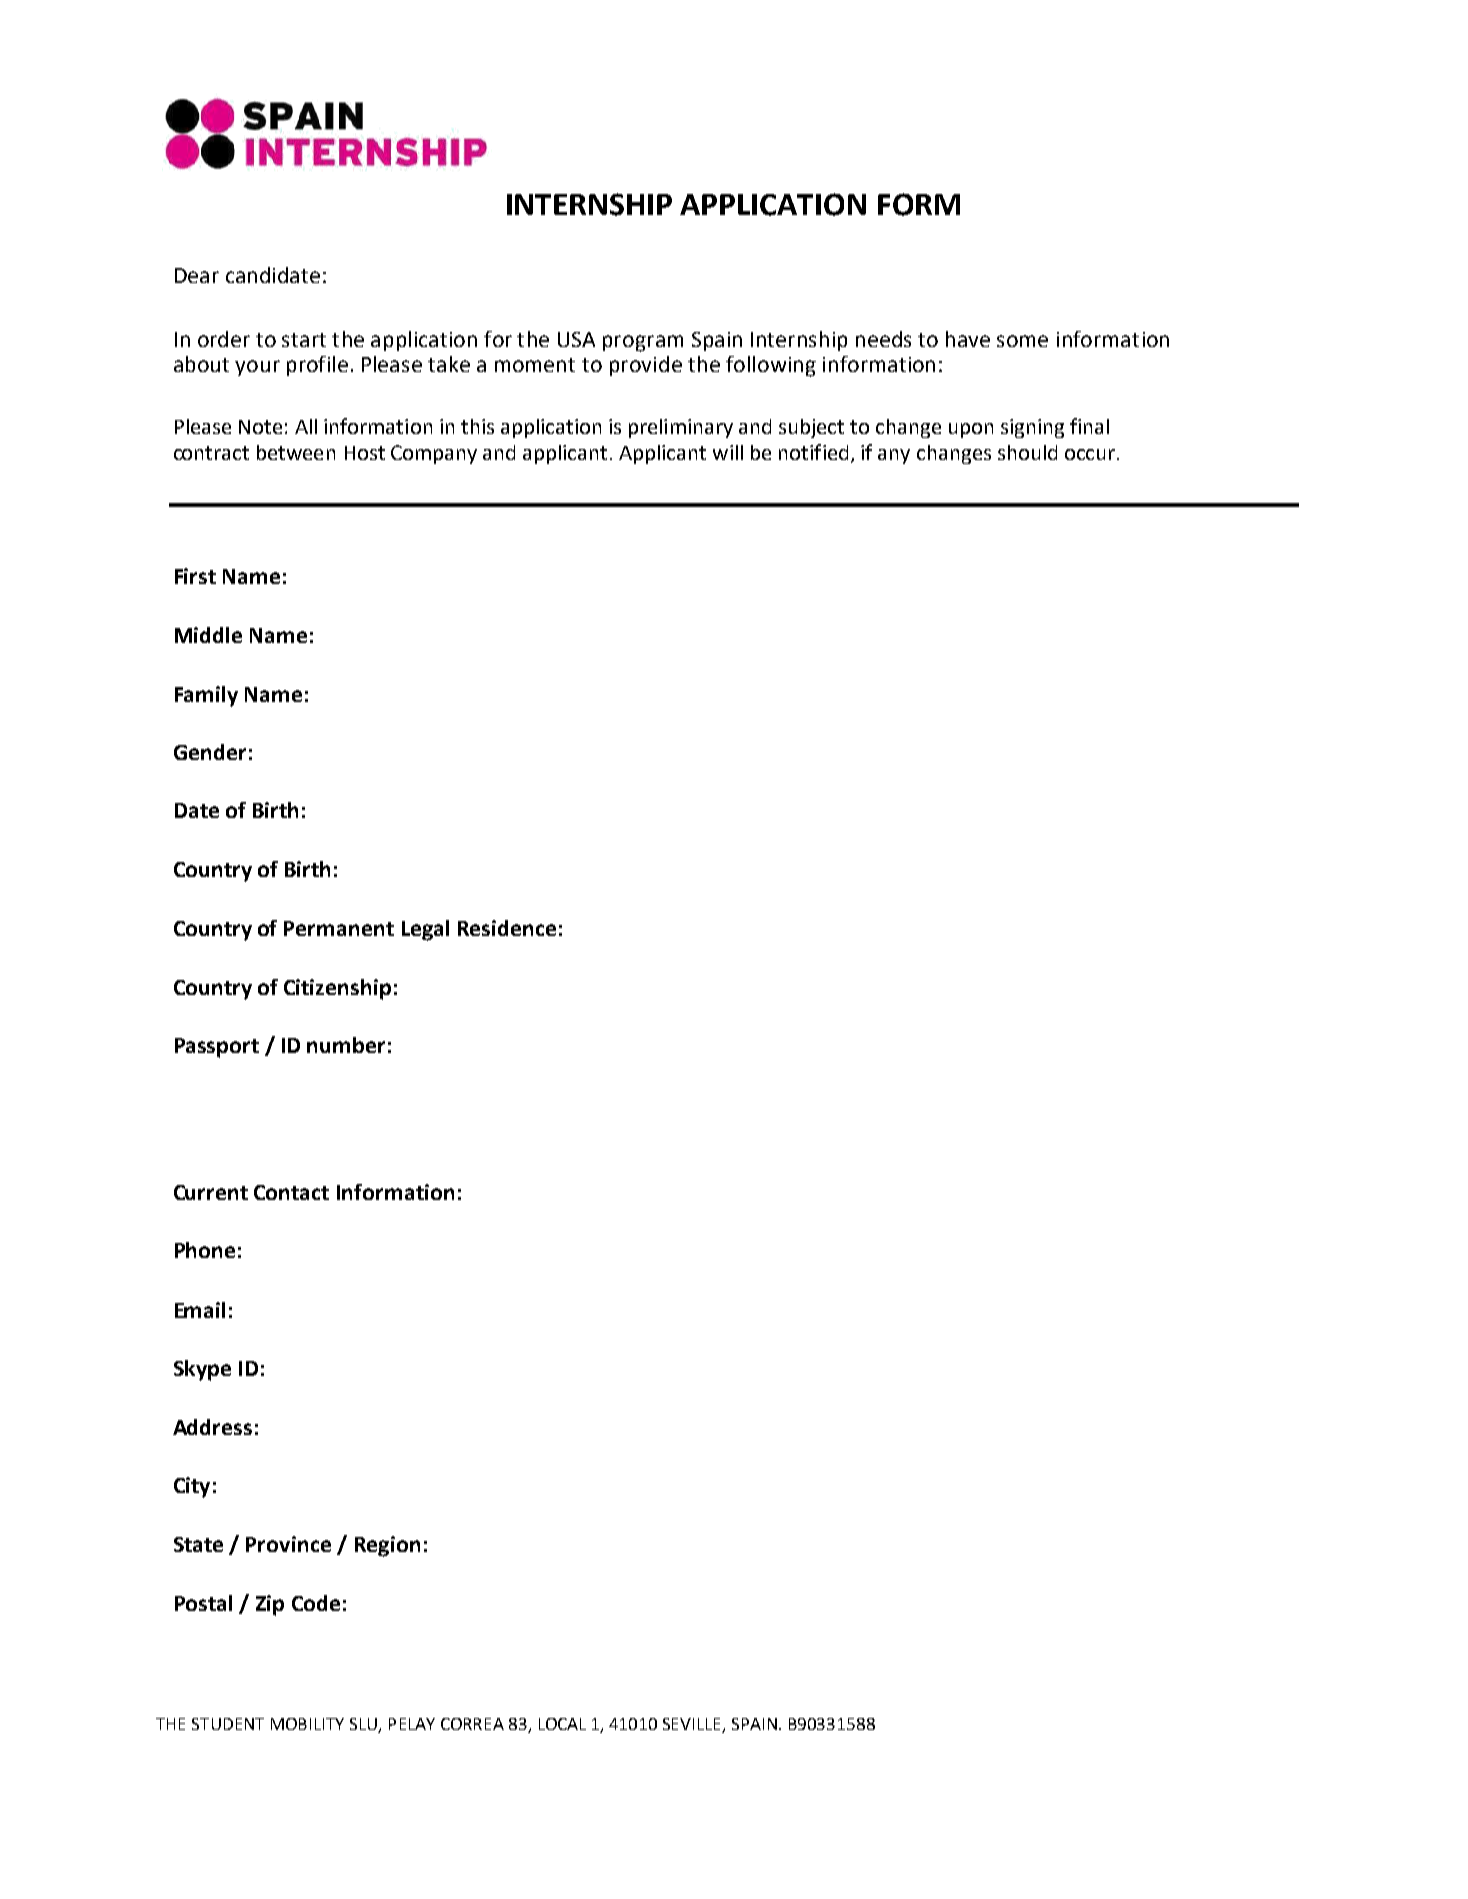 Image resolution: width=1468 pixels, height=1899 pixels. What do you see at coordinates (507, 928) in the screenshot?
I see `Residence` at bounding box center [507, 928].
